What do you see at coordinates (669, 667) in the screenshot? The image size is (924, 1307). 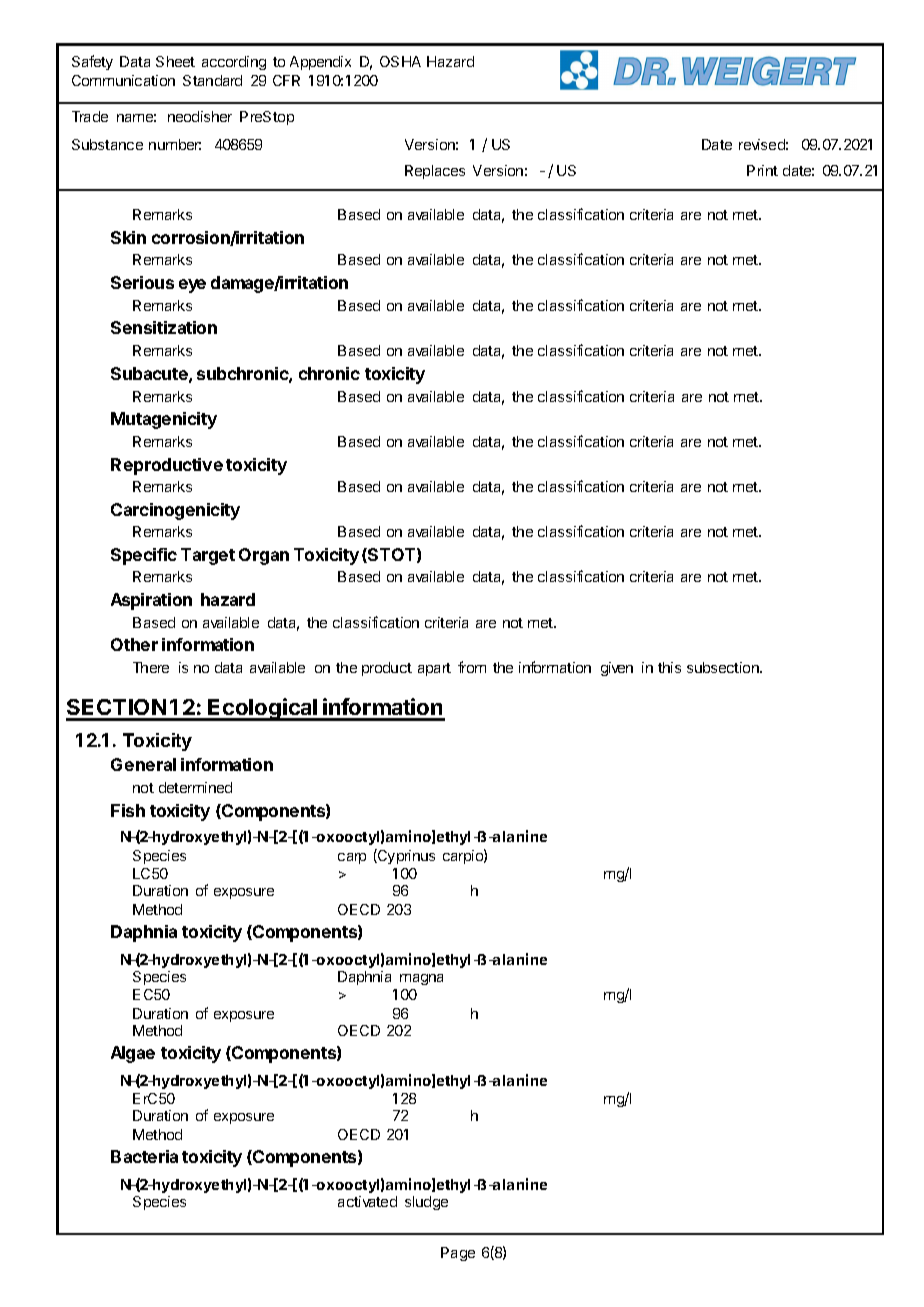 I see `this` at bounding box center [669, 667].
